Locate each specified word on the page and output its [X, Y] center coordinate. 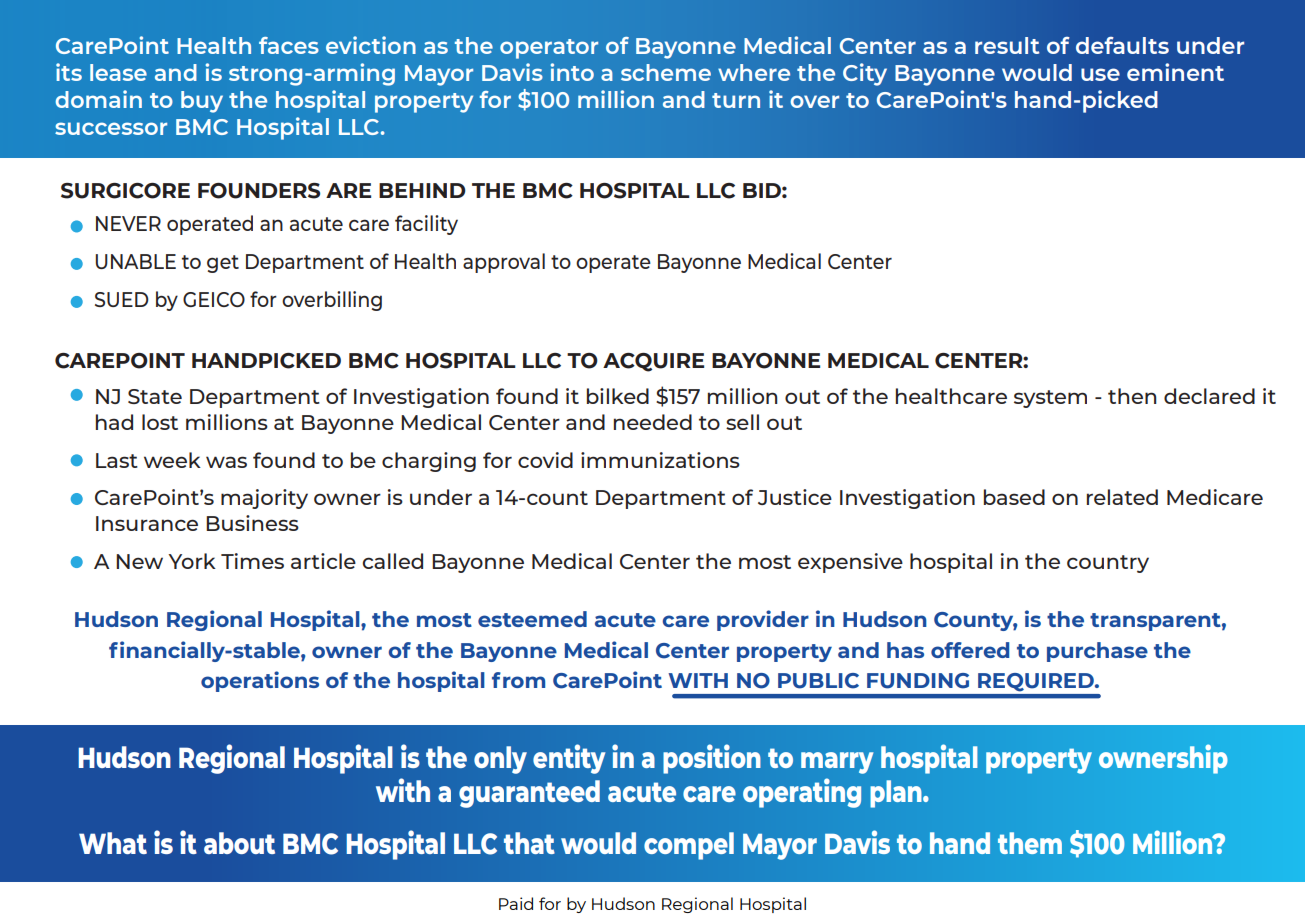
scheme [666, 72]
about [239, 843]
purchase [1097, 652]
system [1050, 399]
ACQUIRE [653, 362]
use [1100, 74]
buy [202, 102]
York [192, 561]
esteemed [532, 619]
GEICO [214, 299]
